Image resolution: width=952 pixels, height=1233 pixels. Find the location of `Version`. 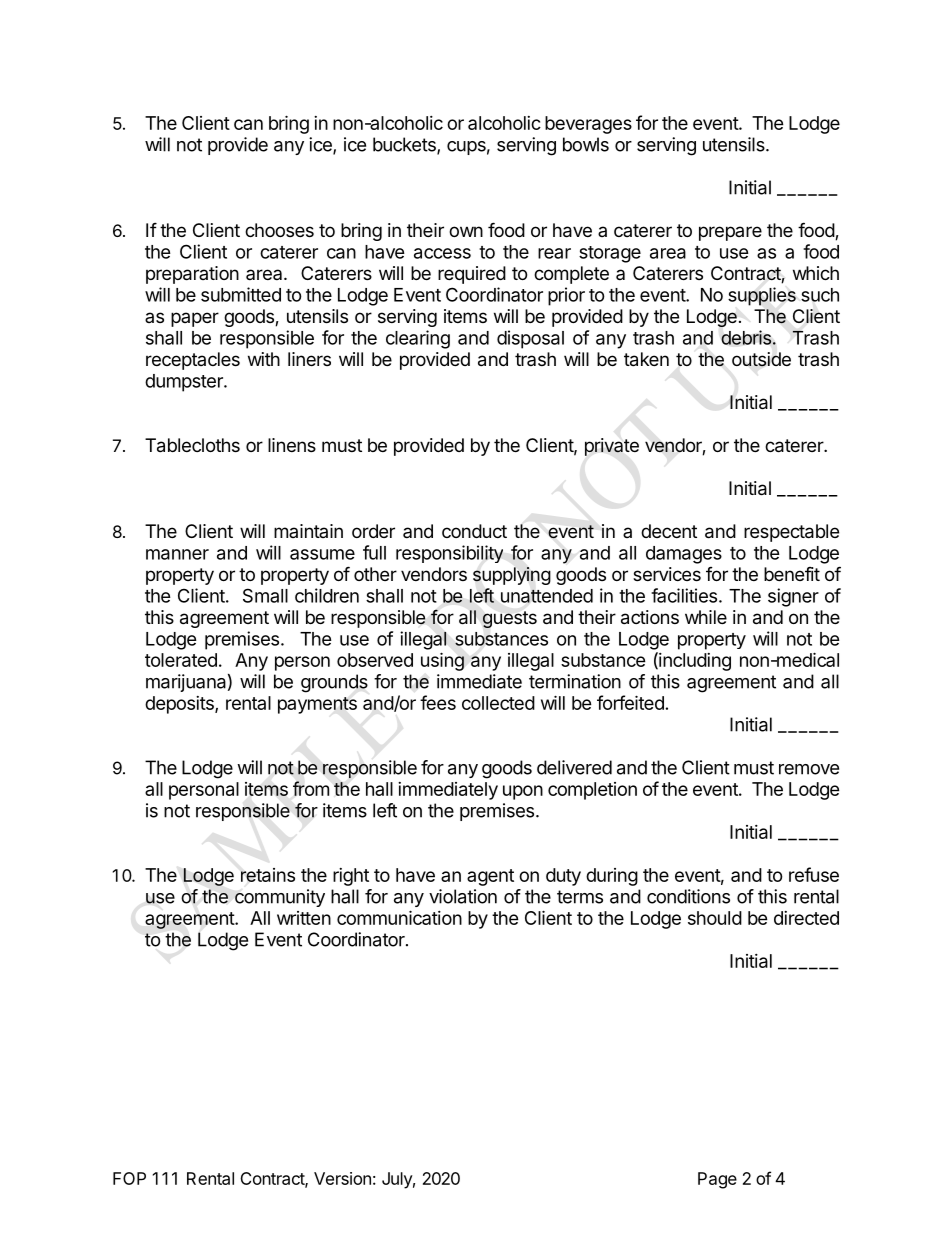

Version is located at coordinates (342, 1178).
